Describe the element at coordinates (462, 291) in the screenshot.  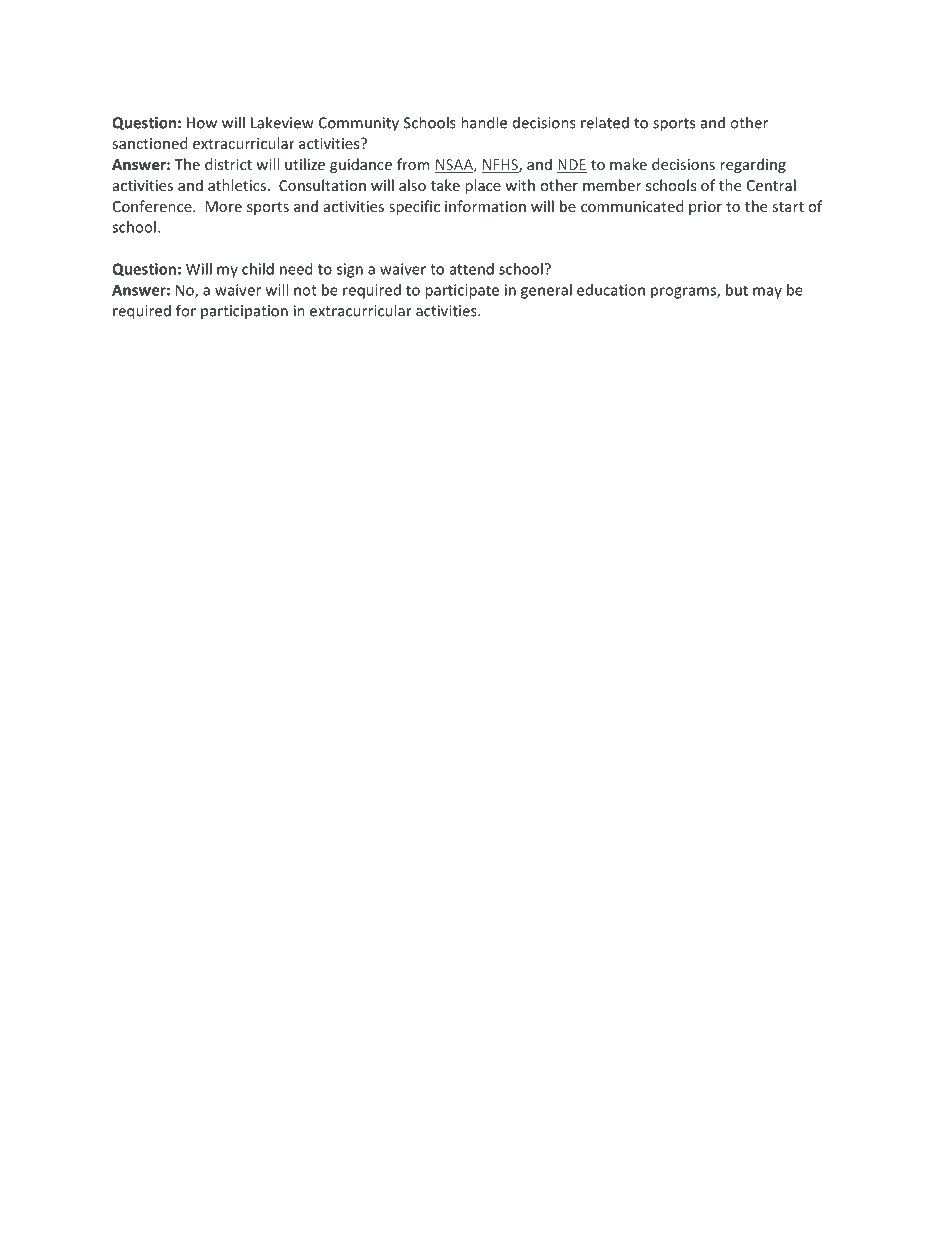
I see `participate` at that location.
